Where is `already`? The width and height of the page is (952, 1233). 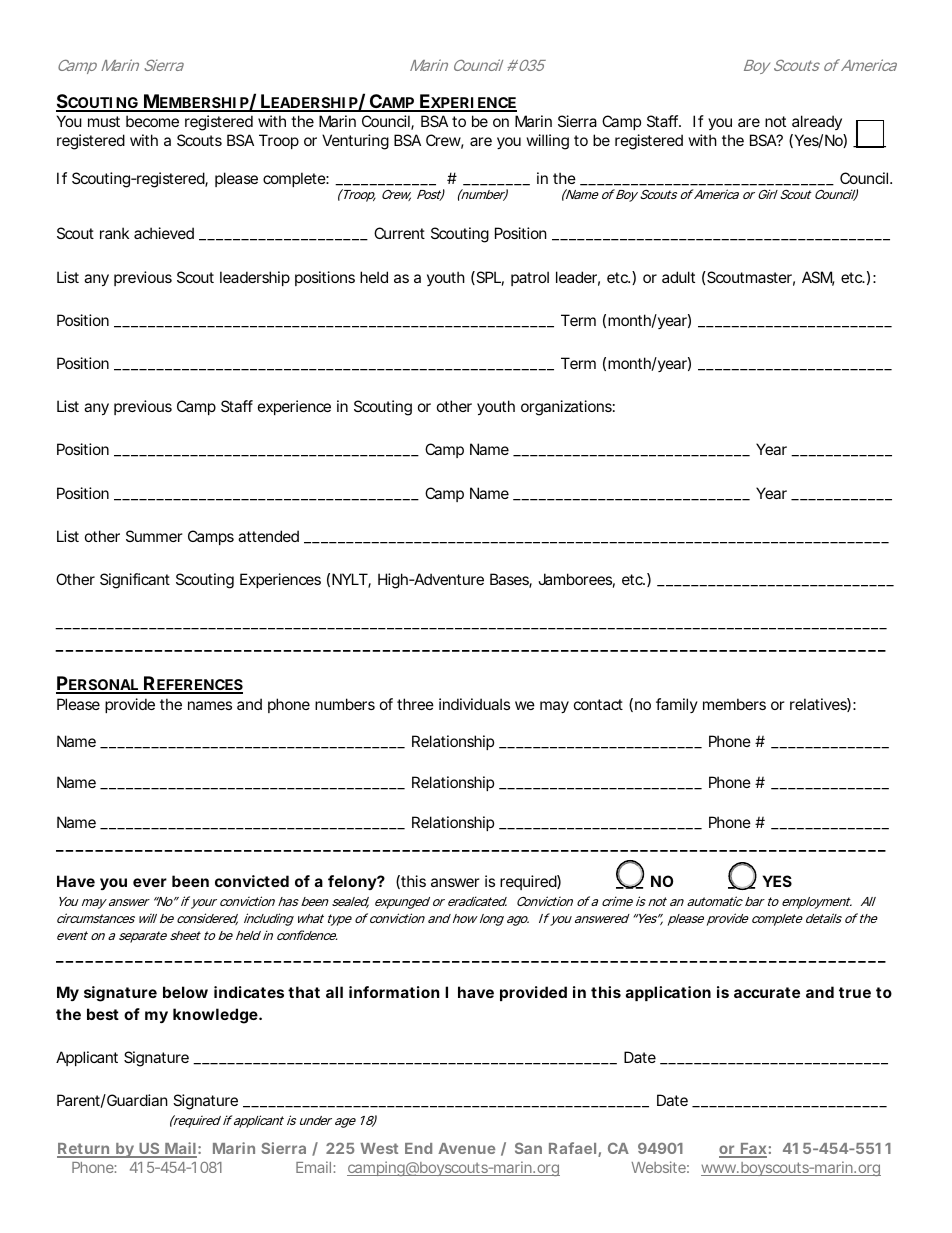 already is located at coordinates (817, 122).
